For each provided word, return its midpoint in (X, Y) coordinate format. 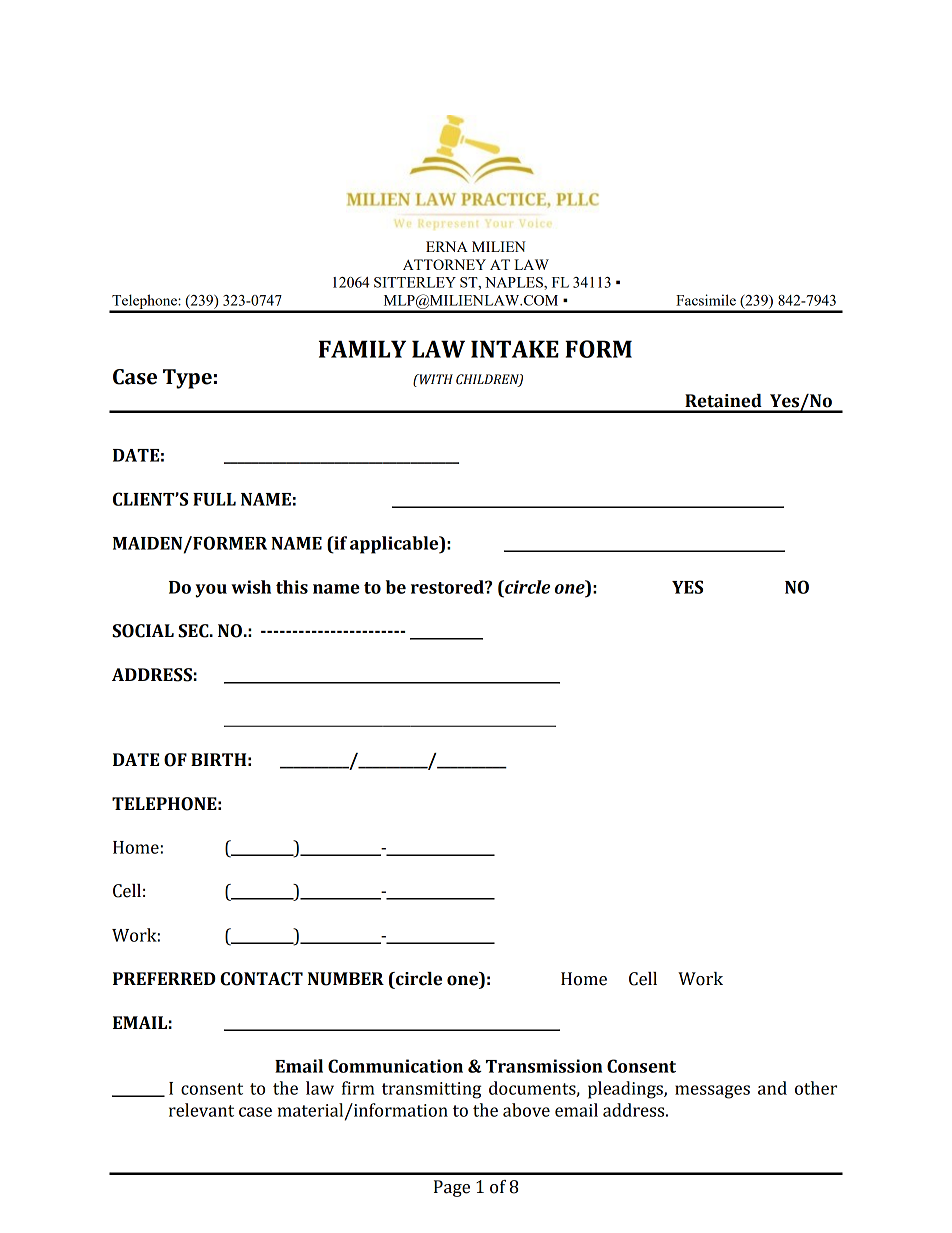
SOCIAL (143, 631)
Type (187, 379)
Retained (723, 401)
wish (251, 587)
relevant (201, 1110)
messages (712, 1092)
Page (452, 1188)
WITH (435, 379)
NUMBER (346, 979)
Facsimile (706, 300)
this (292, 587)
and (772, 1088)
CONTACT (261, 979)
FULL (214, 499)
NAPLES (515, 282)
